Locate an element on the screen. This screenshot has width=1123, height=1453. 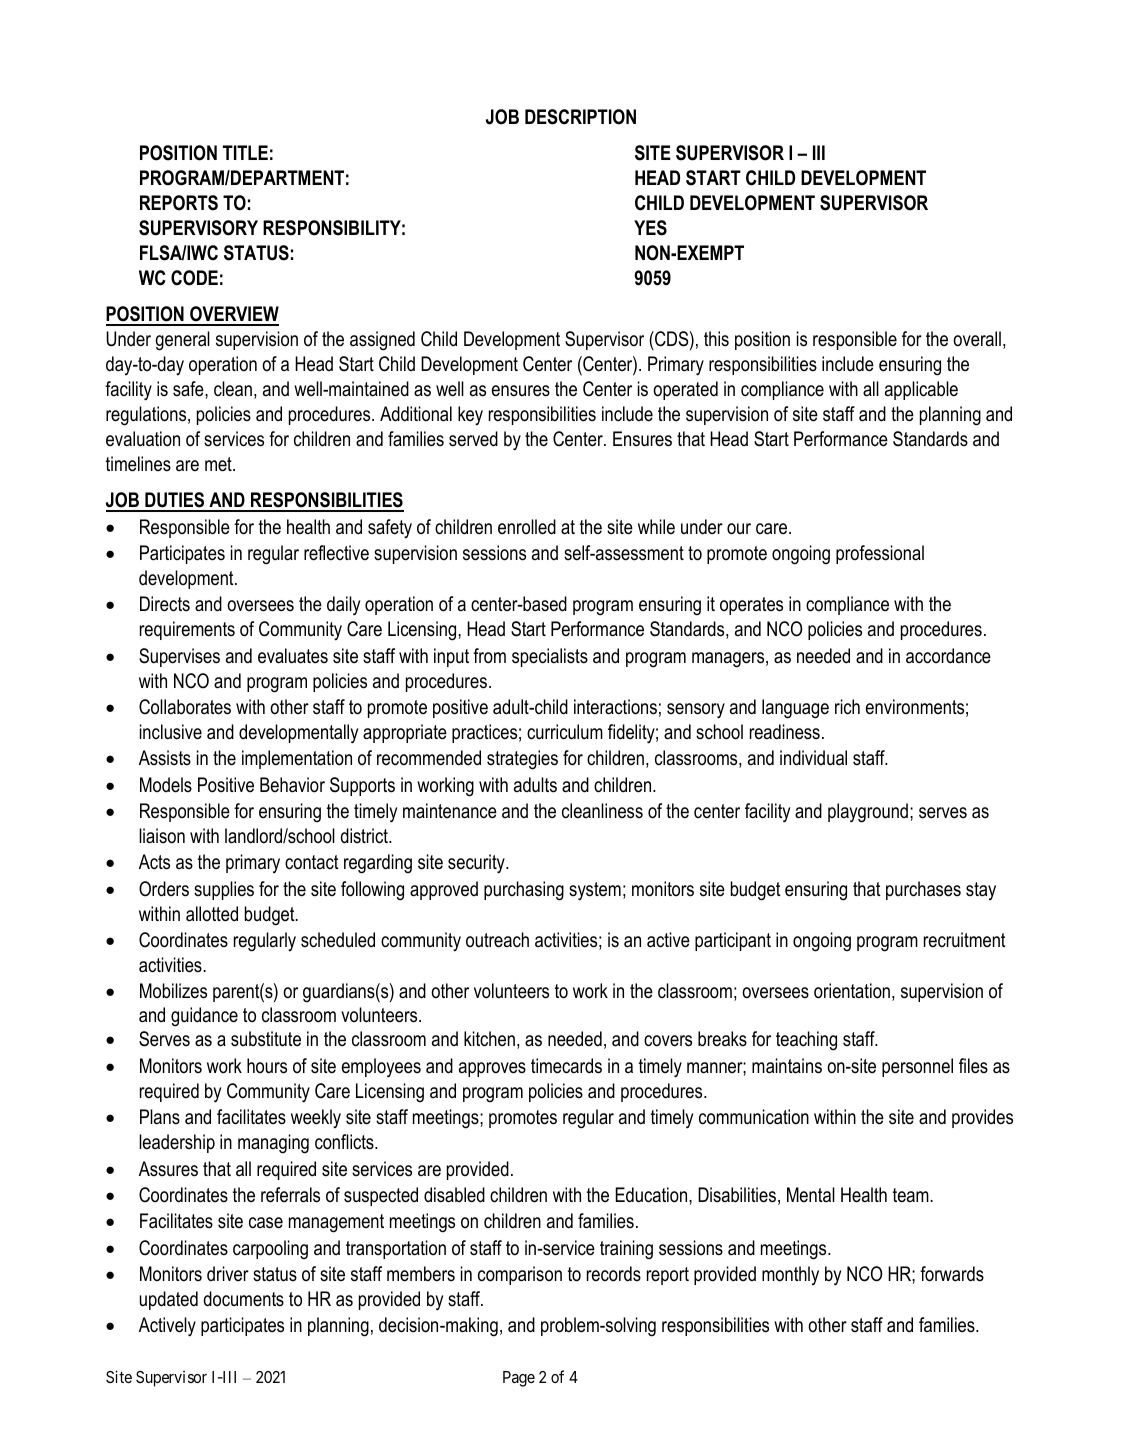
reflective is located at coordinates (336, 553).
